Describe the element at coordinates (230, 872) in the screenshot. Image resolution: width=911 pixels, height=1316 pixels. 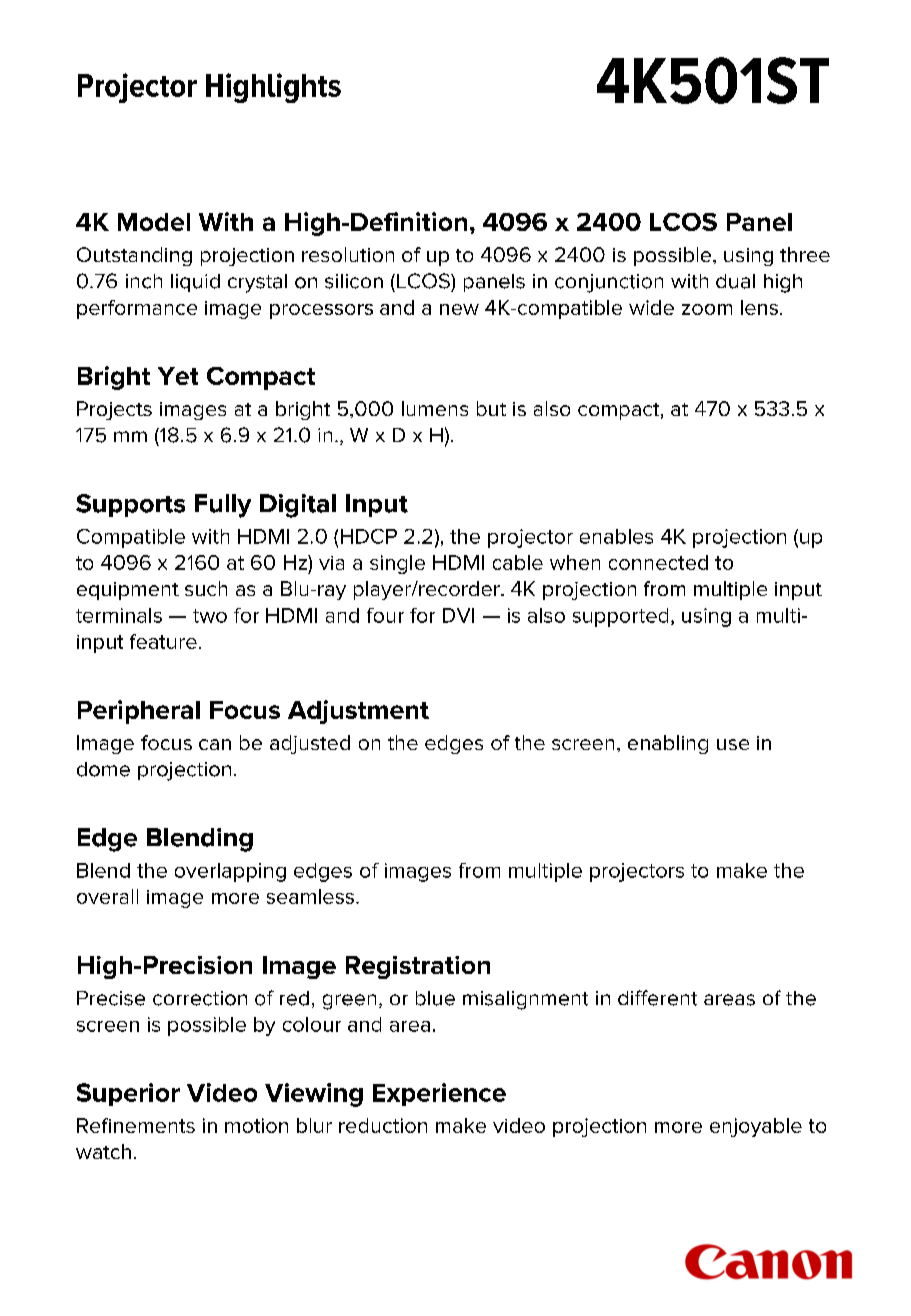
I see `overlapping` at that location.
